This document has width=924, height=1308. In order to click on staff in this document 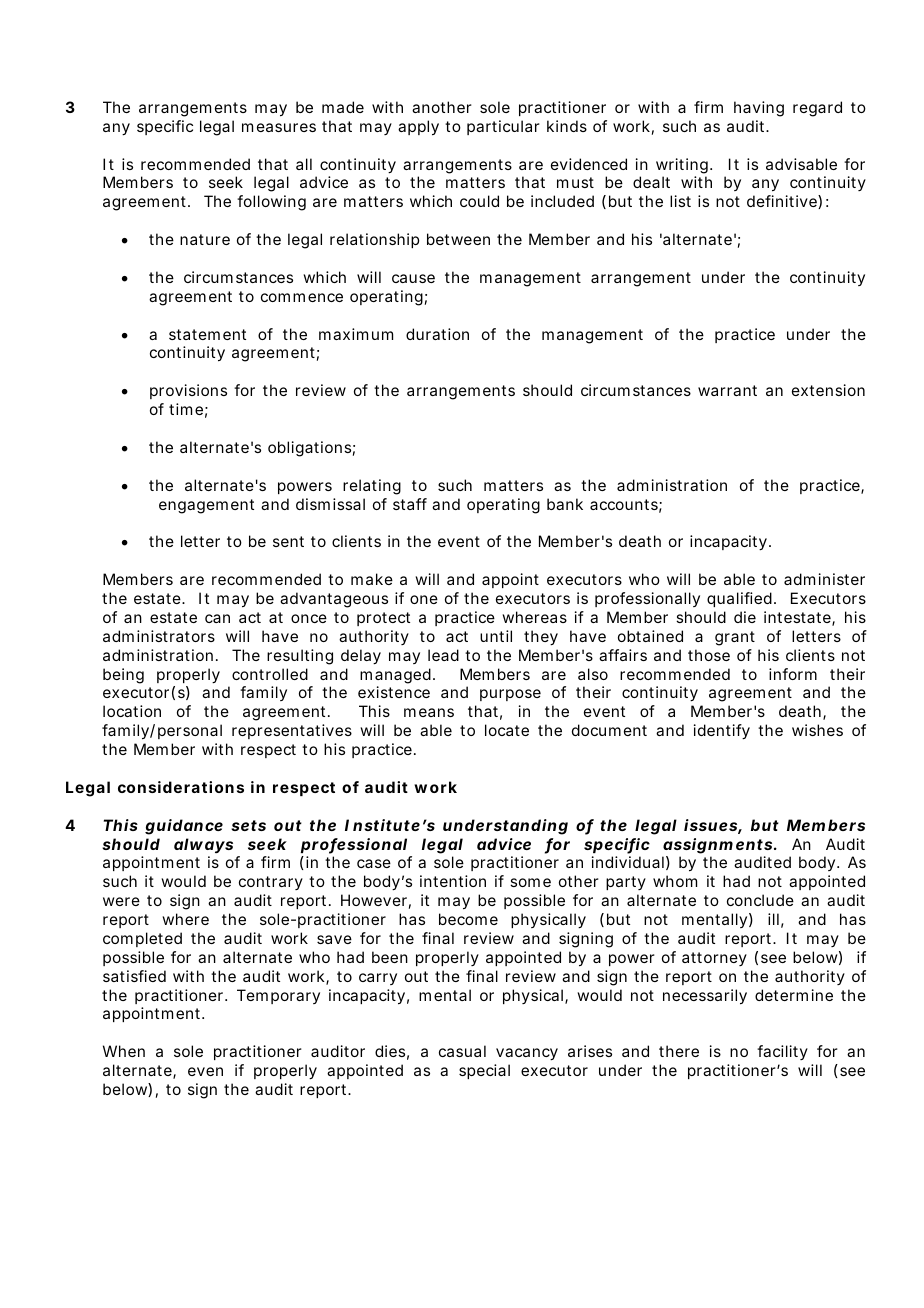, I will do `click(410, 504)`.
